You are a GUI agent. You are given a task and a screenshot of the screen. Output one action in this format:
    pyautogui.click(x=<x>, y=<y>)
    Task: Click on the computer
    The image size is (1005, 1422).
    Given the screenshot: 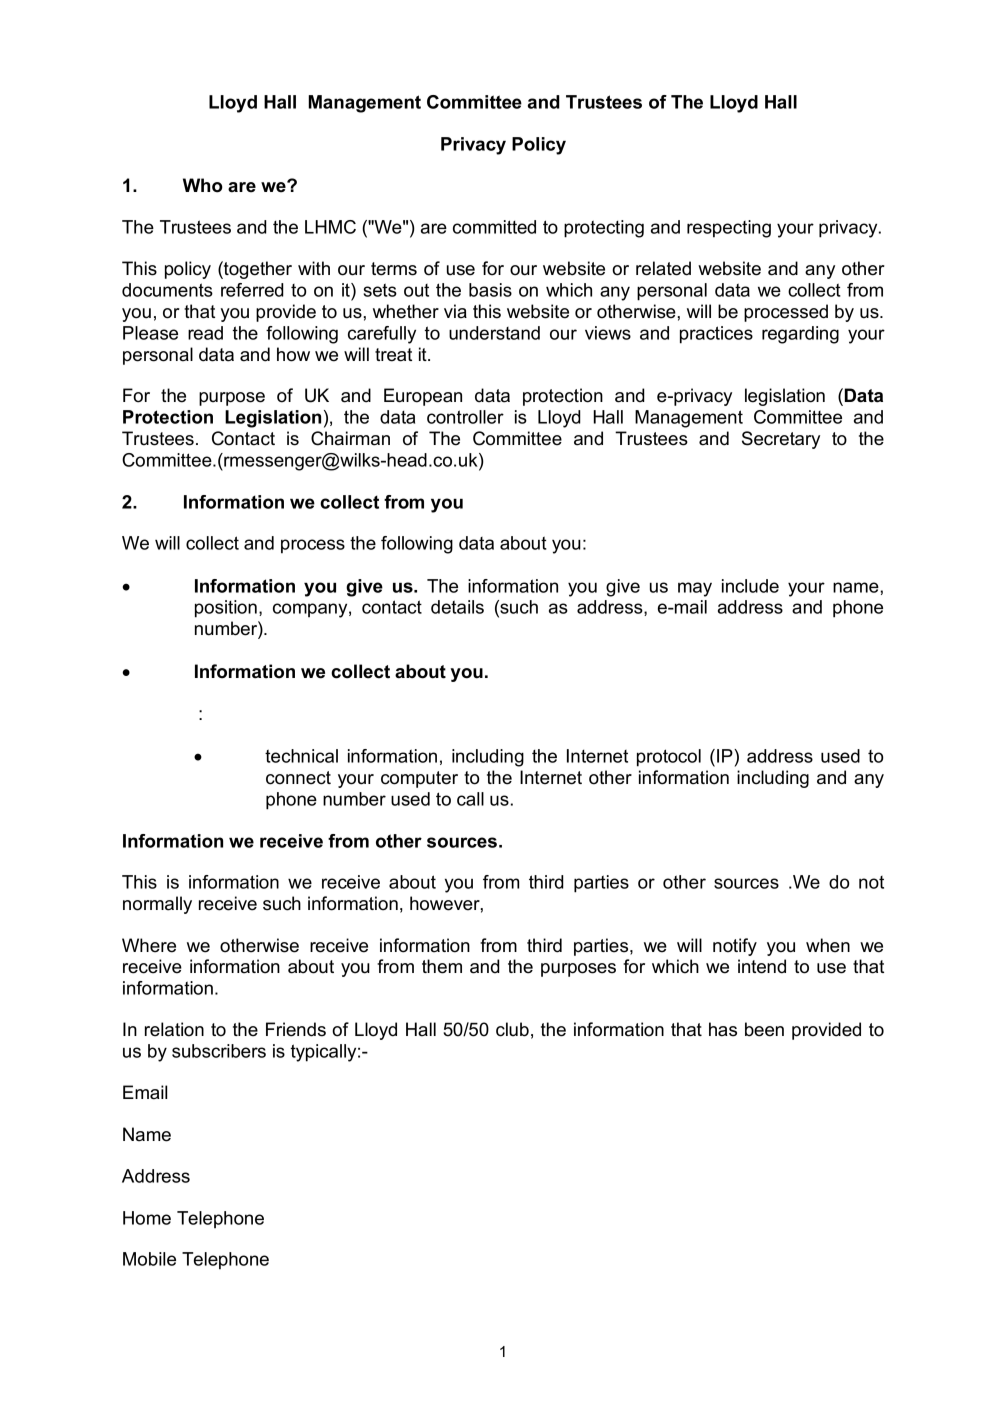 What is the action you would take?
    pyautogui.click(x=419, y=779)
